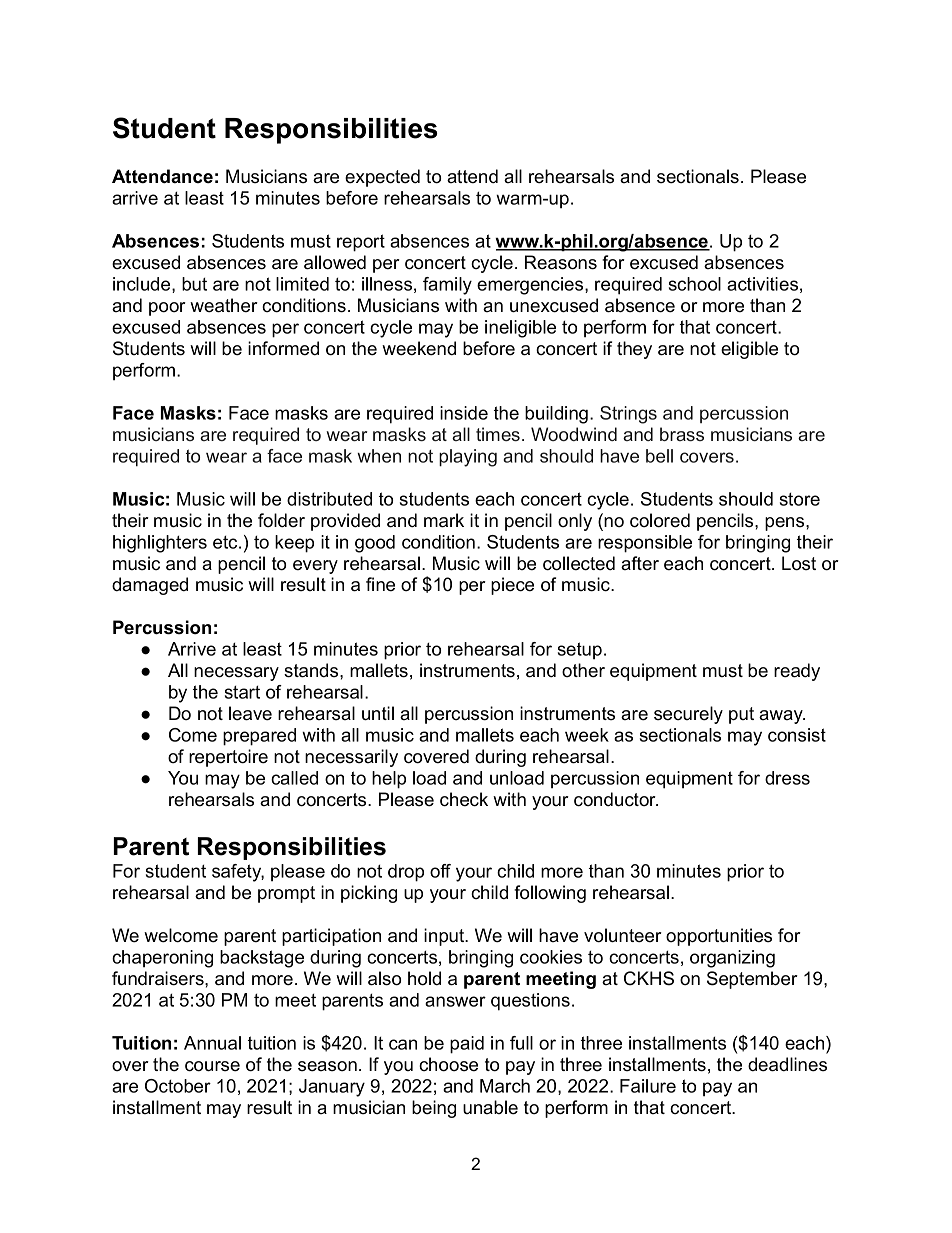  Describe the element at coordinates (236, 674) in the page. I see `necessary` at that location.
